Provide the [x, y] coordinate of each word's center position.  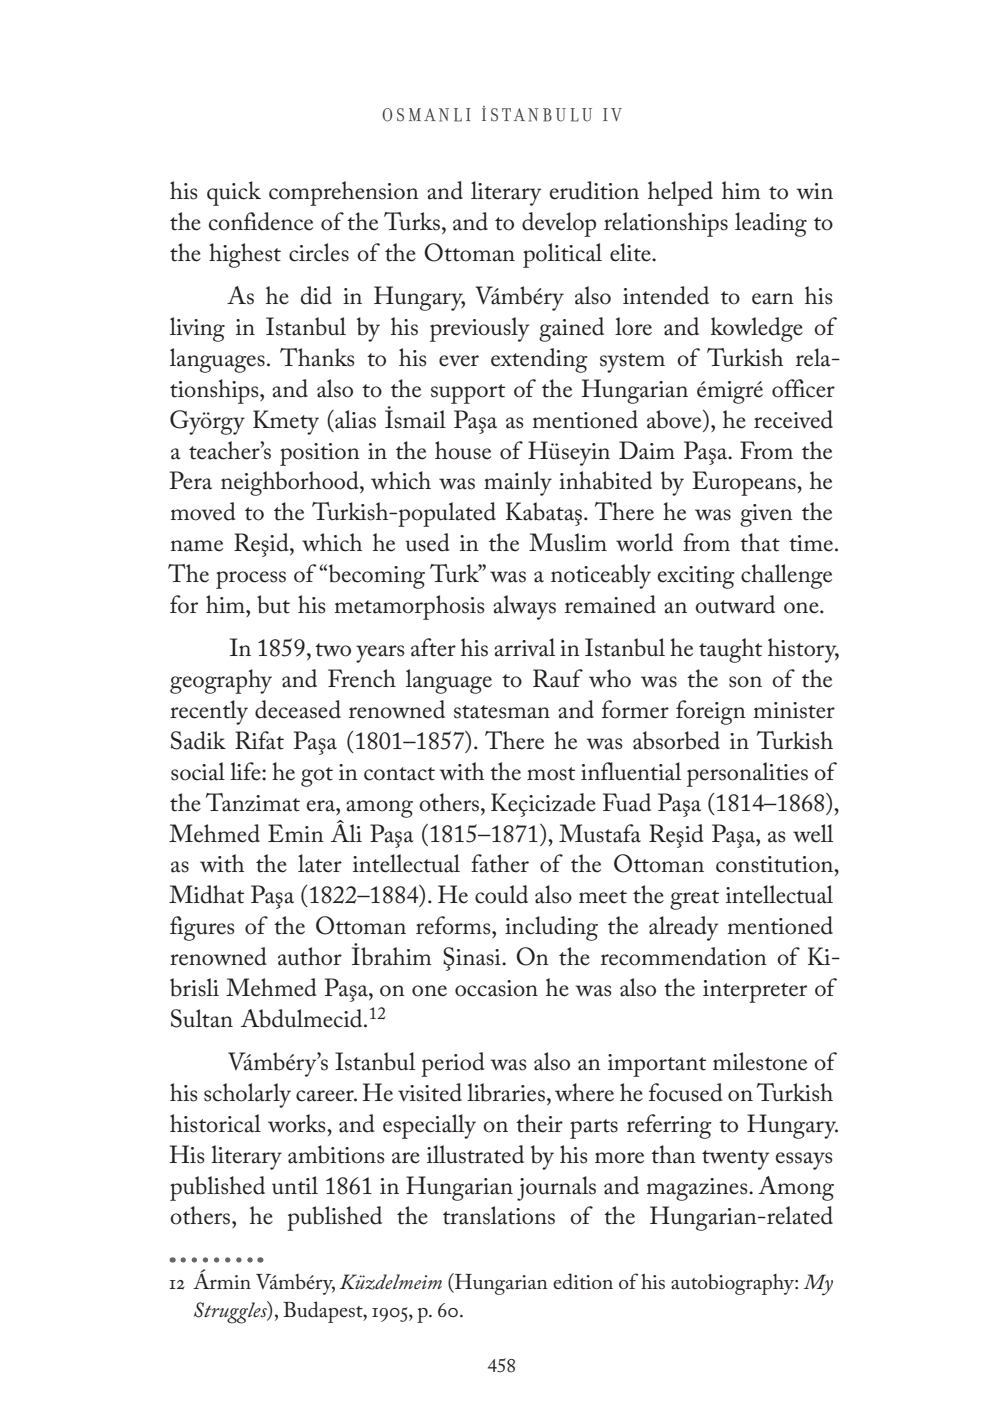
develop [559, 224]
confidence [261, 221]
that [760, 542]
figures [202, 928]
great [694, 900]
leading [771, 224]
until [295, 1185]
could [501, 894]
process [251, 580]
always [524, 607]
